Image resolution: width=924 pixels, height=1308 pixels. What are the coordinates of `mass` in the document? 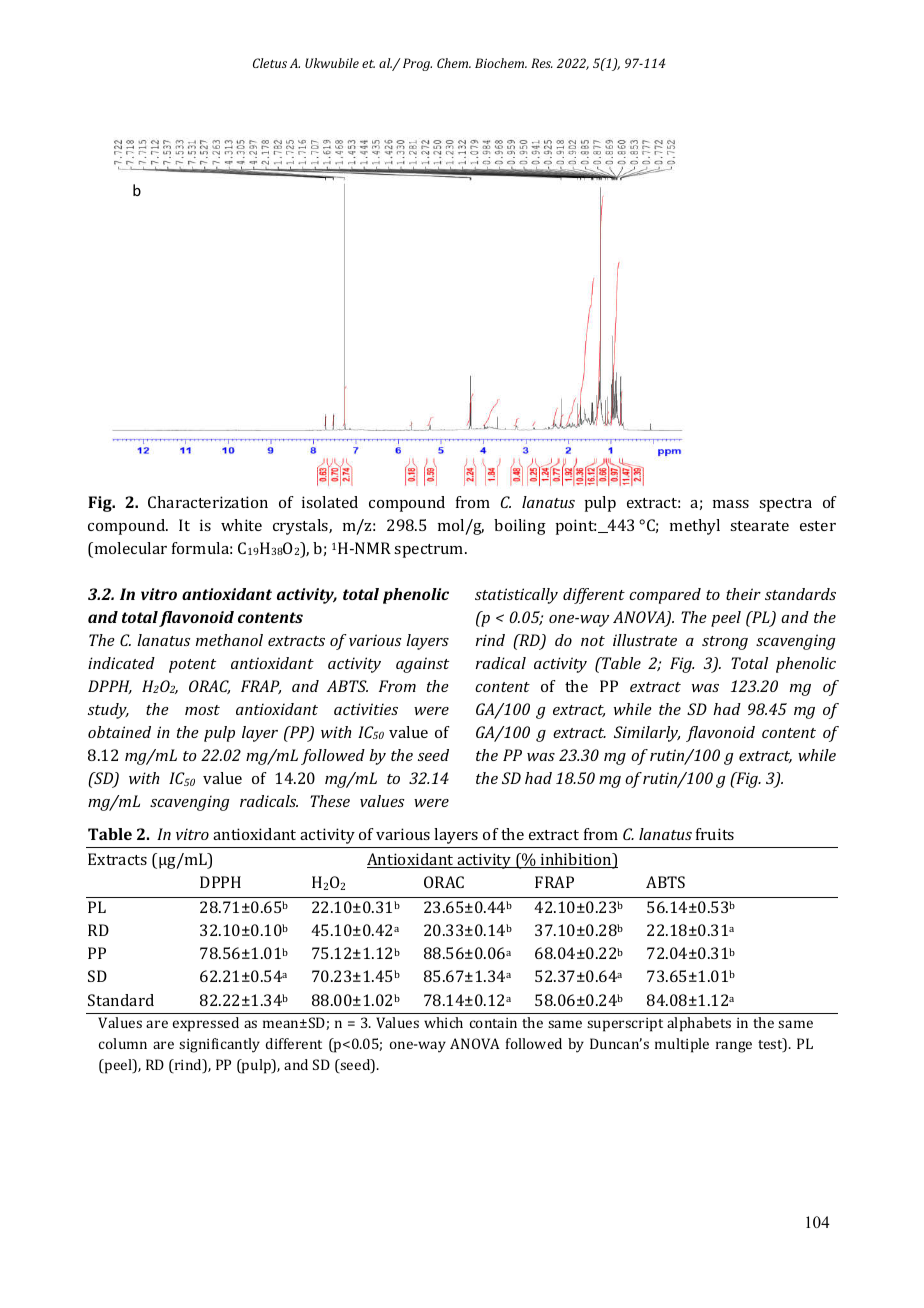 It's located at (731, 504).
